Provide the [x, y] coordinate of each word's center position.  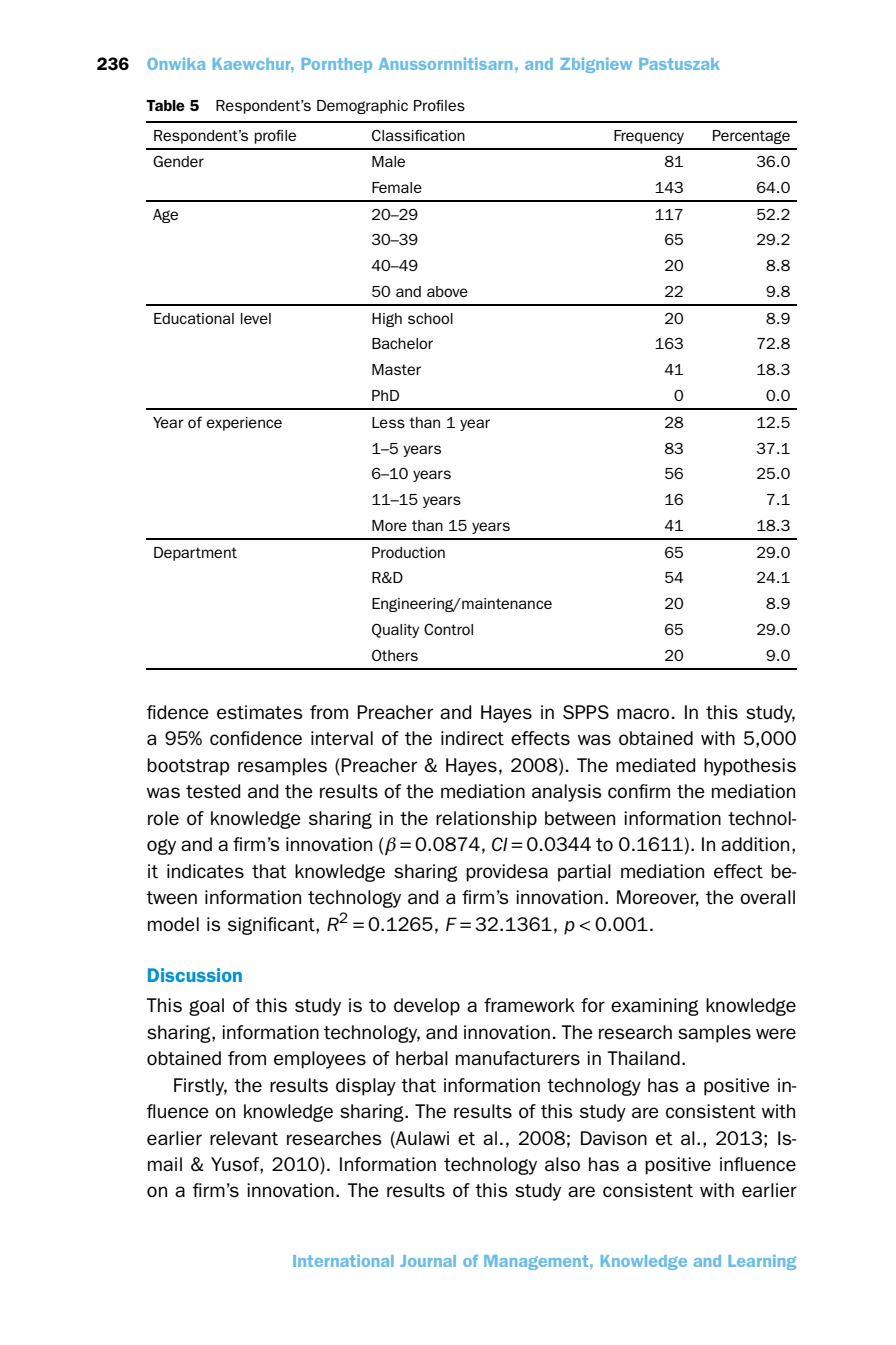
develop [427, 1007]
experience [244, 424]
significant [272, 926]
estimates [260, 712]
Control [448, 629]
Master [396, 369]
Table [165, 105]
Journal [428, 1261]
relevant [244, 1138]
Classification [418, 135]
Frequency [649, 137]
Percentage [751, 137]
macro [643, 713]
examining [655, 1007]
